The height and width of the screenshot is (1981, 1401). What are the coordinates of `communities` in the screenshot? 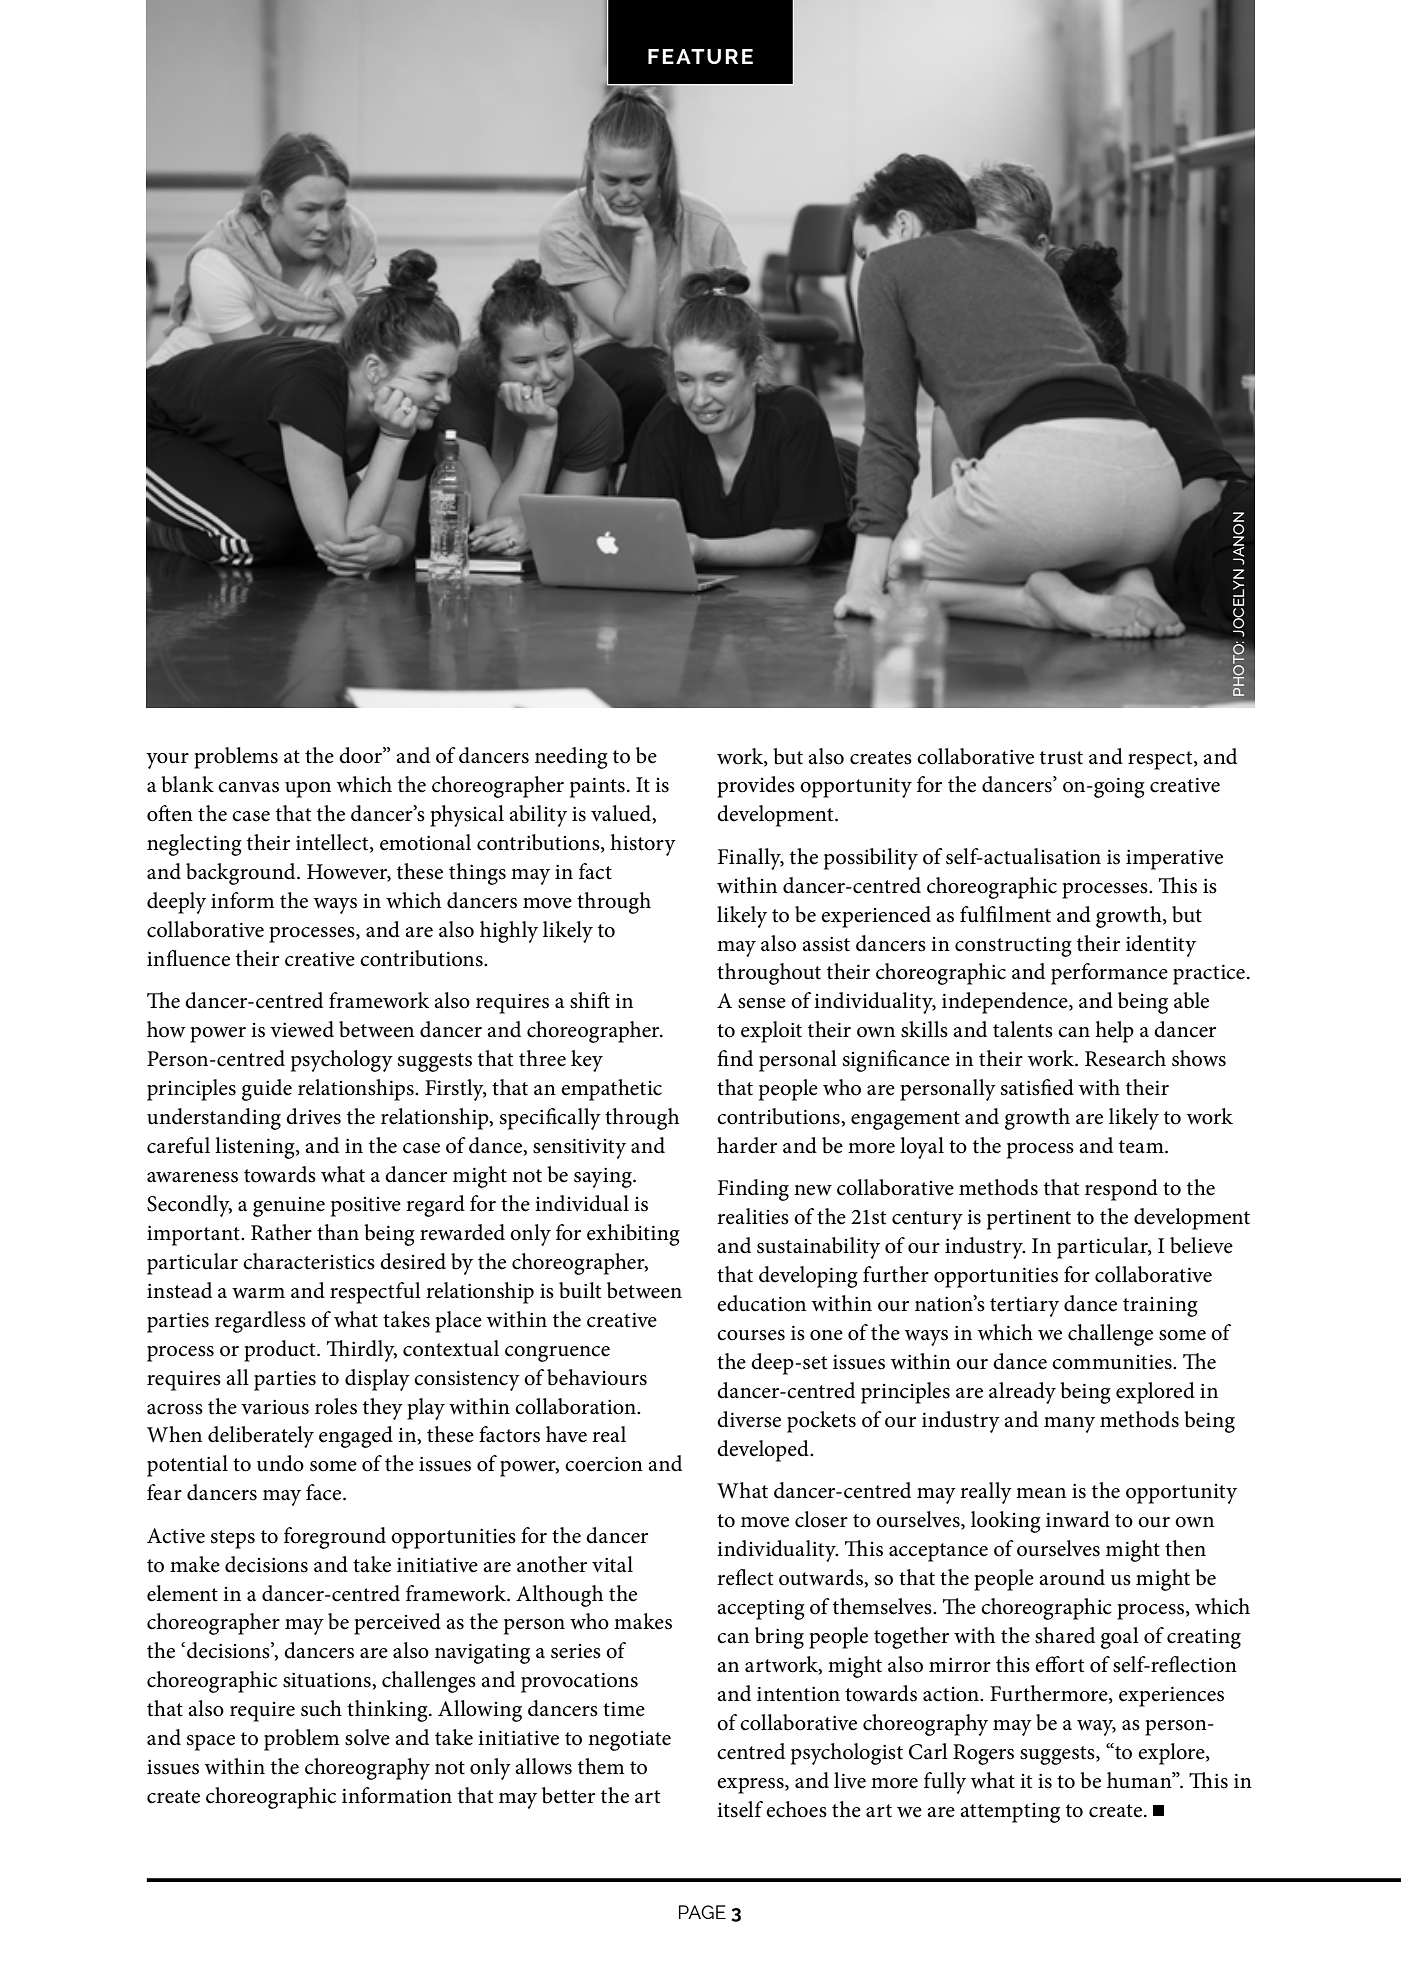 It's located at (1113, 1362).
